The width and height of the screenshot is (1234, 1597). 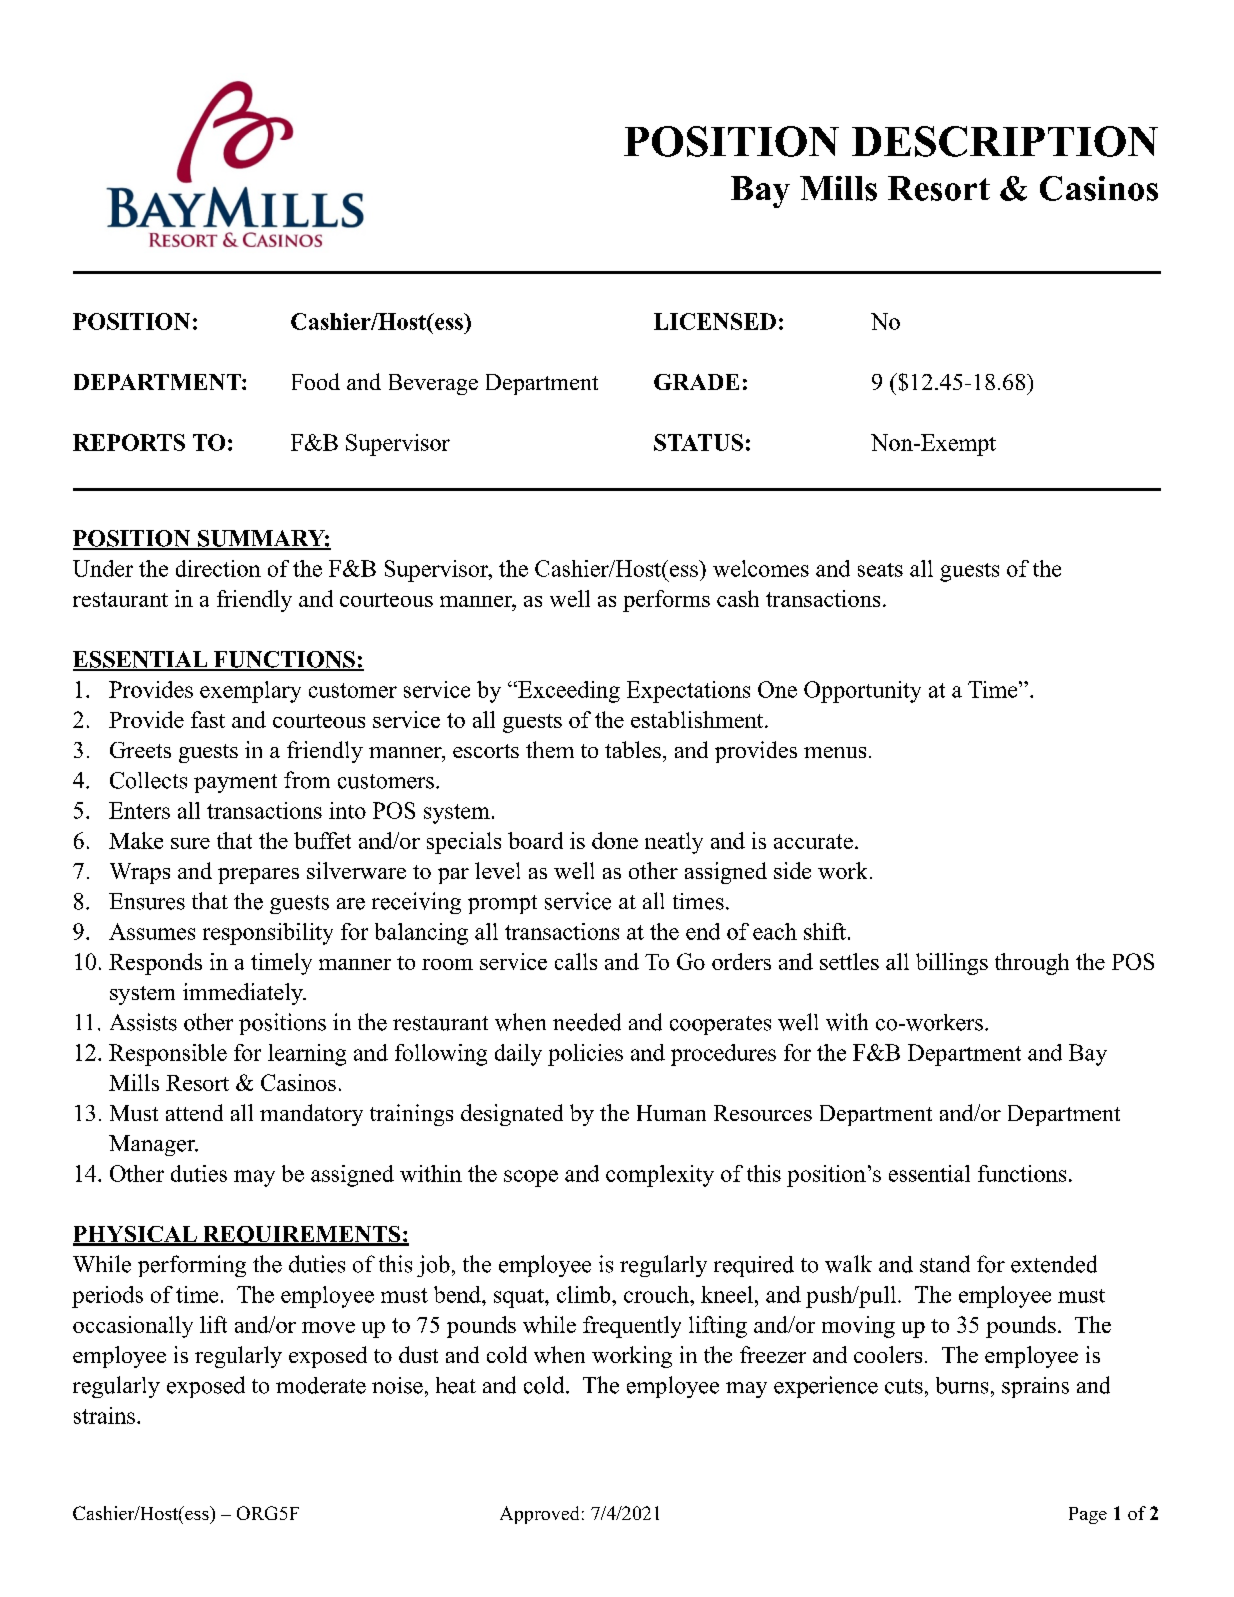 What do you see at coordinates (862, 692) in the screenshot?
I see `Opportunity` at bounding box center [862, 692].
